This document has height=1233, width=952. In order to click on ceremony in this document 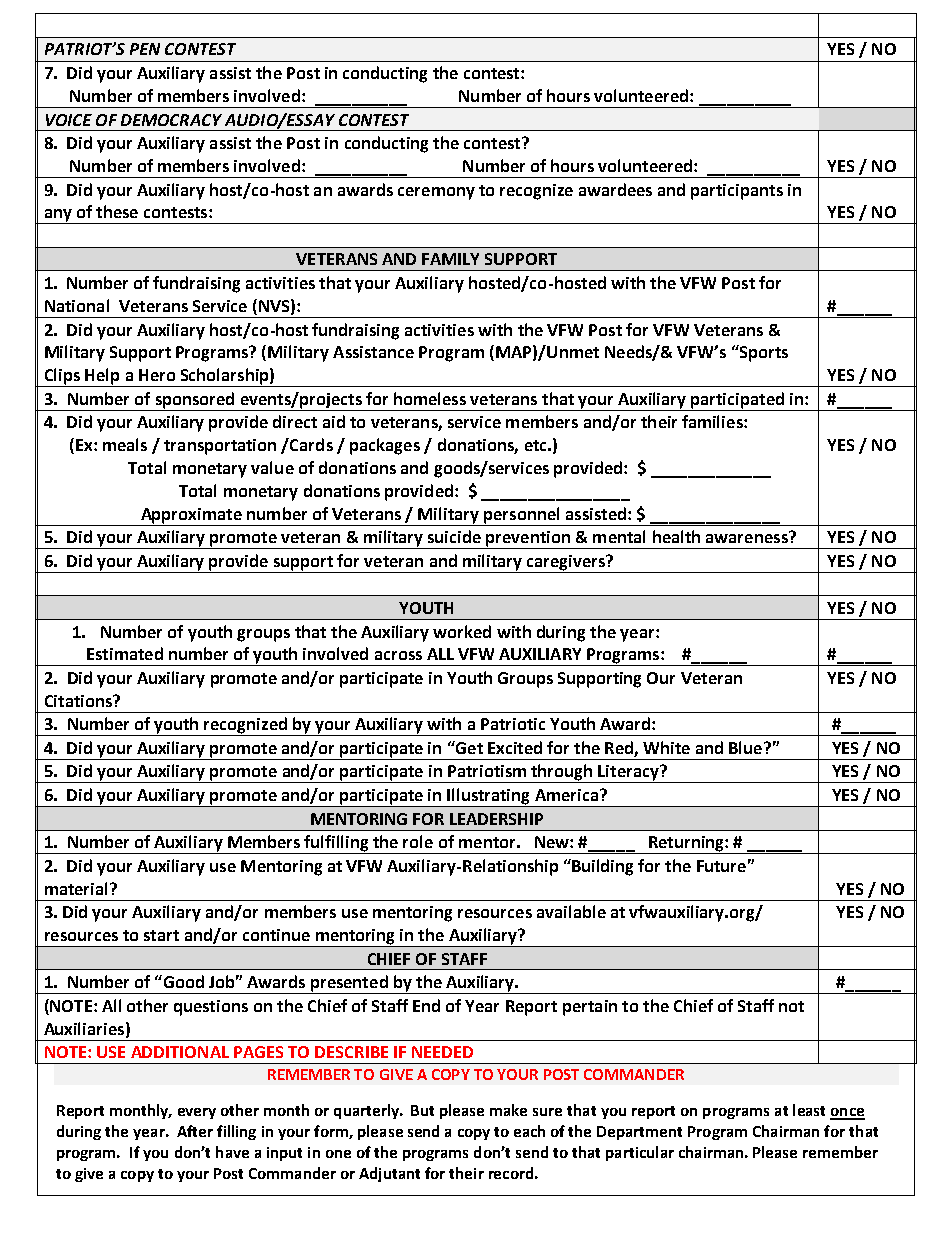, I will do `click(436, 193)`.
